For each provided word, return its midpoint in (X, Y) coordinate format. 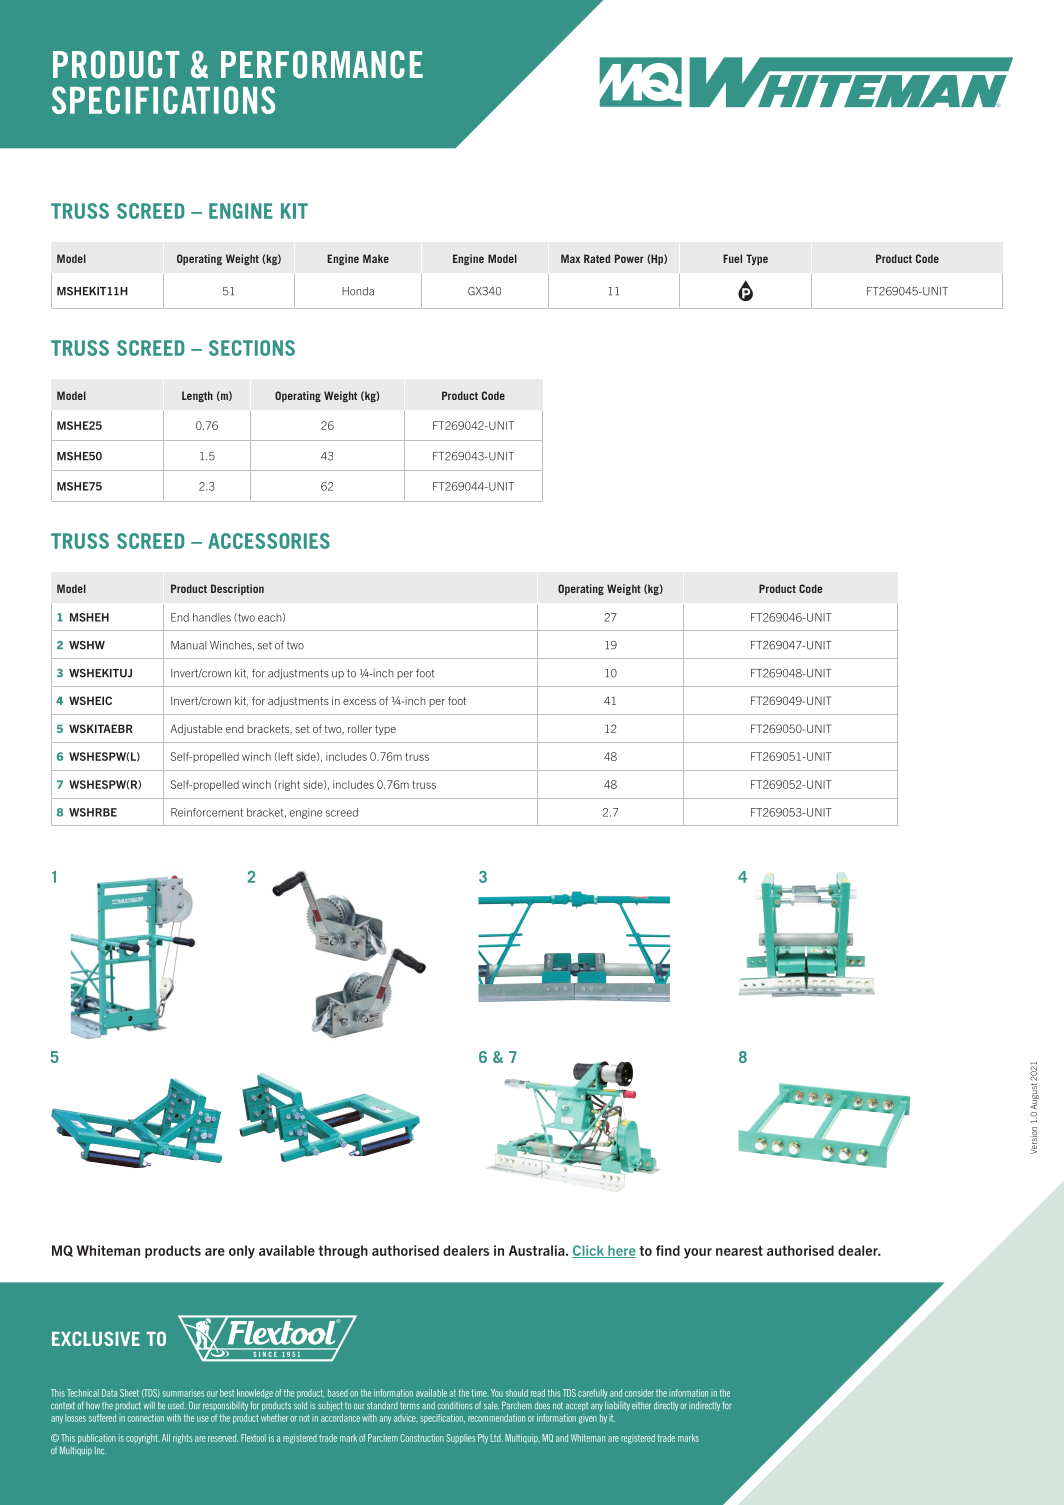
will (149, 1405)
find (668, 1250)
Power (629, 258)
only (242, 1252)
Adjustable (196, 729)
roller (360, 728)
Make (376, 258)
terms (410, 1405)
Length (197, 396)
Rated (597, 258)
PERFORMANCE (322, 64)
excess (359, 702)
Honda (358, 291)
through (343, 1252)
